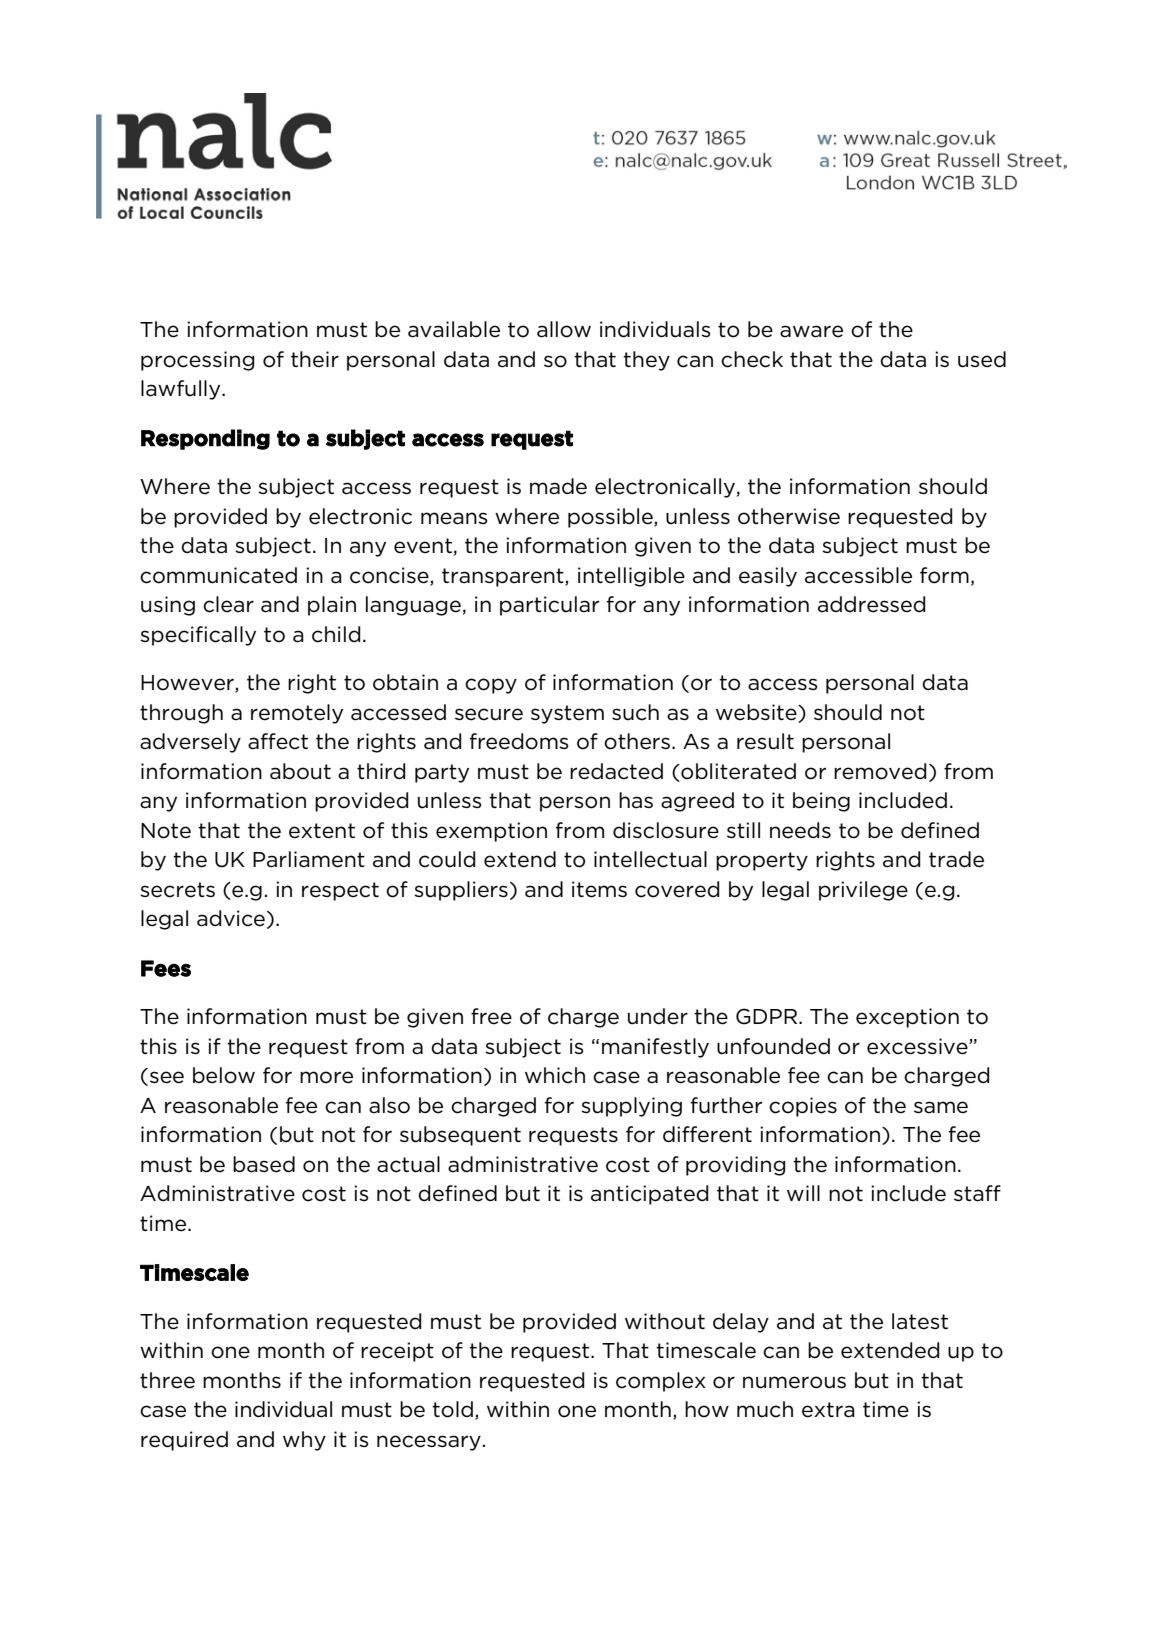 The width and height of the screenshot is (1157, 1636). What do you see at coordinates (599, 889) in the screenshot?
I see `items` at bounding box center [599, 889].
